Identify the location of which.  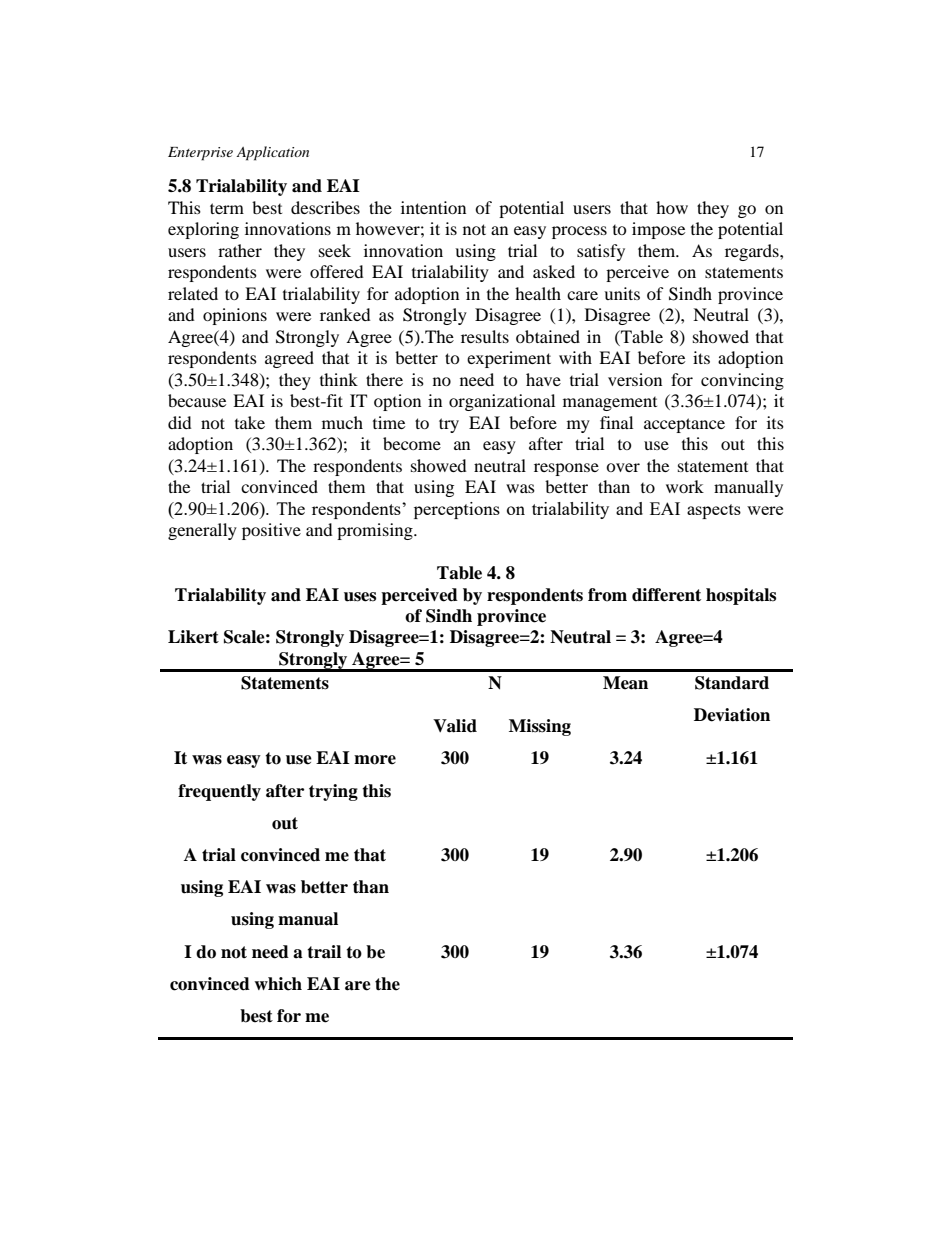
(278, 984).
